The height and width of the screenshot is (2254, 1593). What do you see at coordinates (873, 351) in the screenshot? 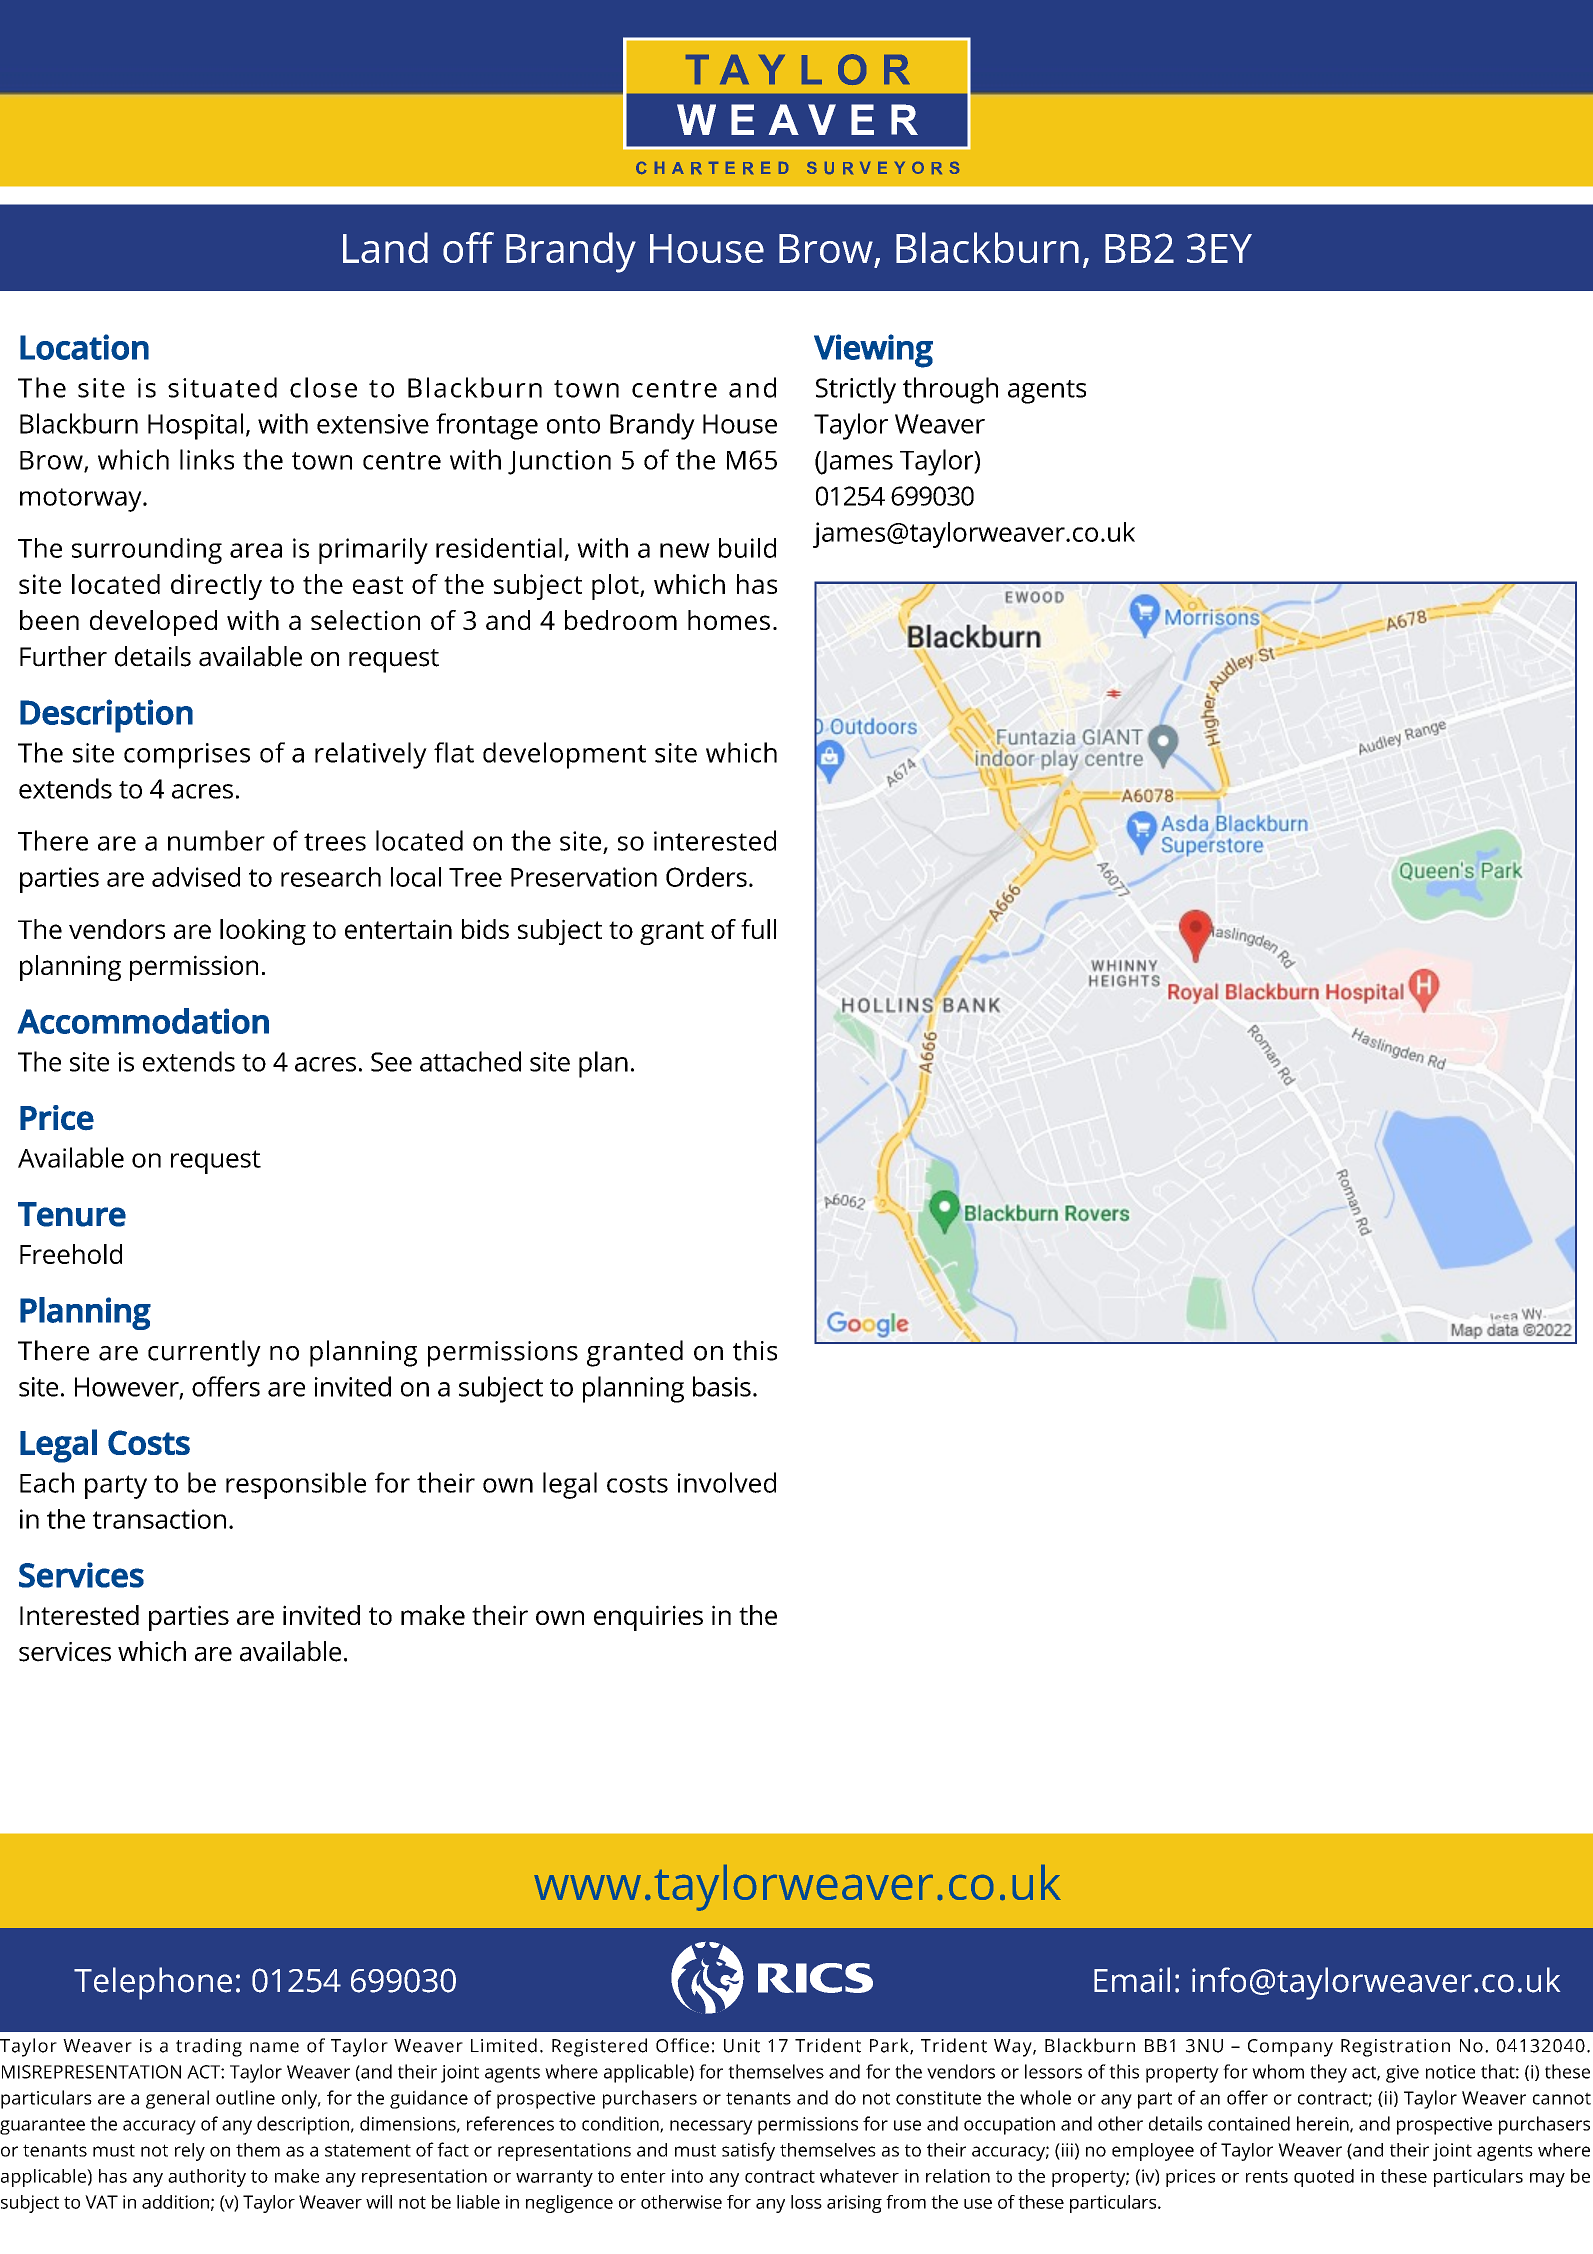
I see `Viewing` at bounding box center [873, 351].
